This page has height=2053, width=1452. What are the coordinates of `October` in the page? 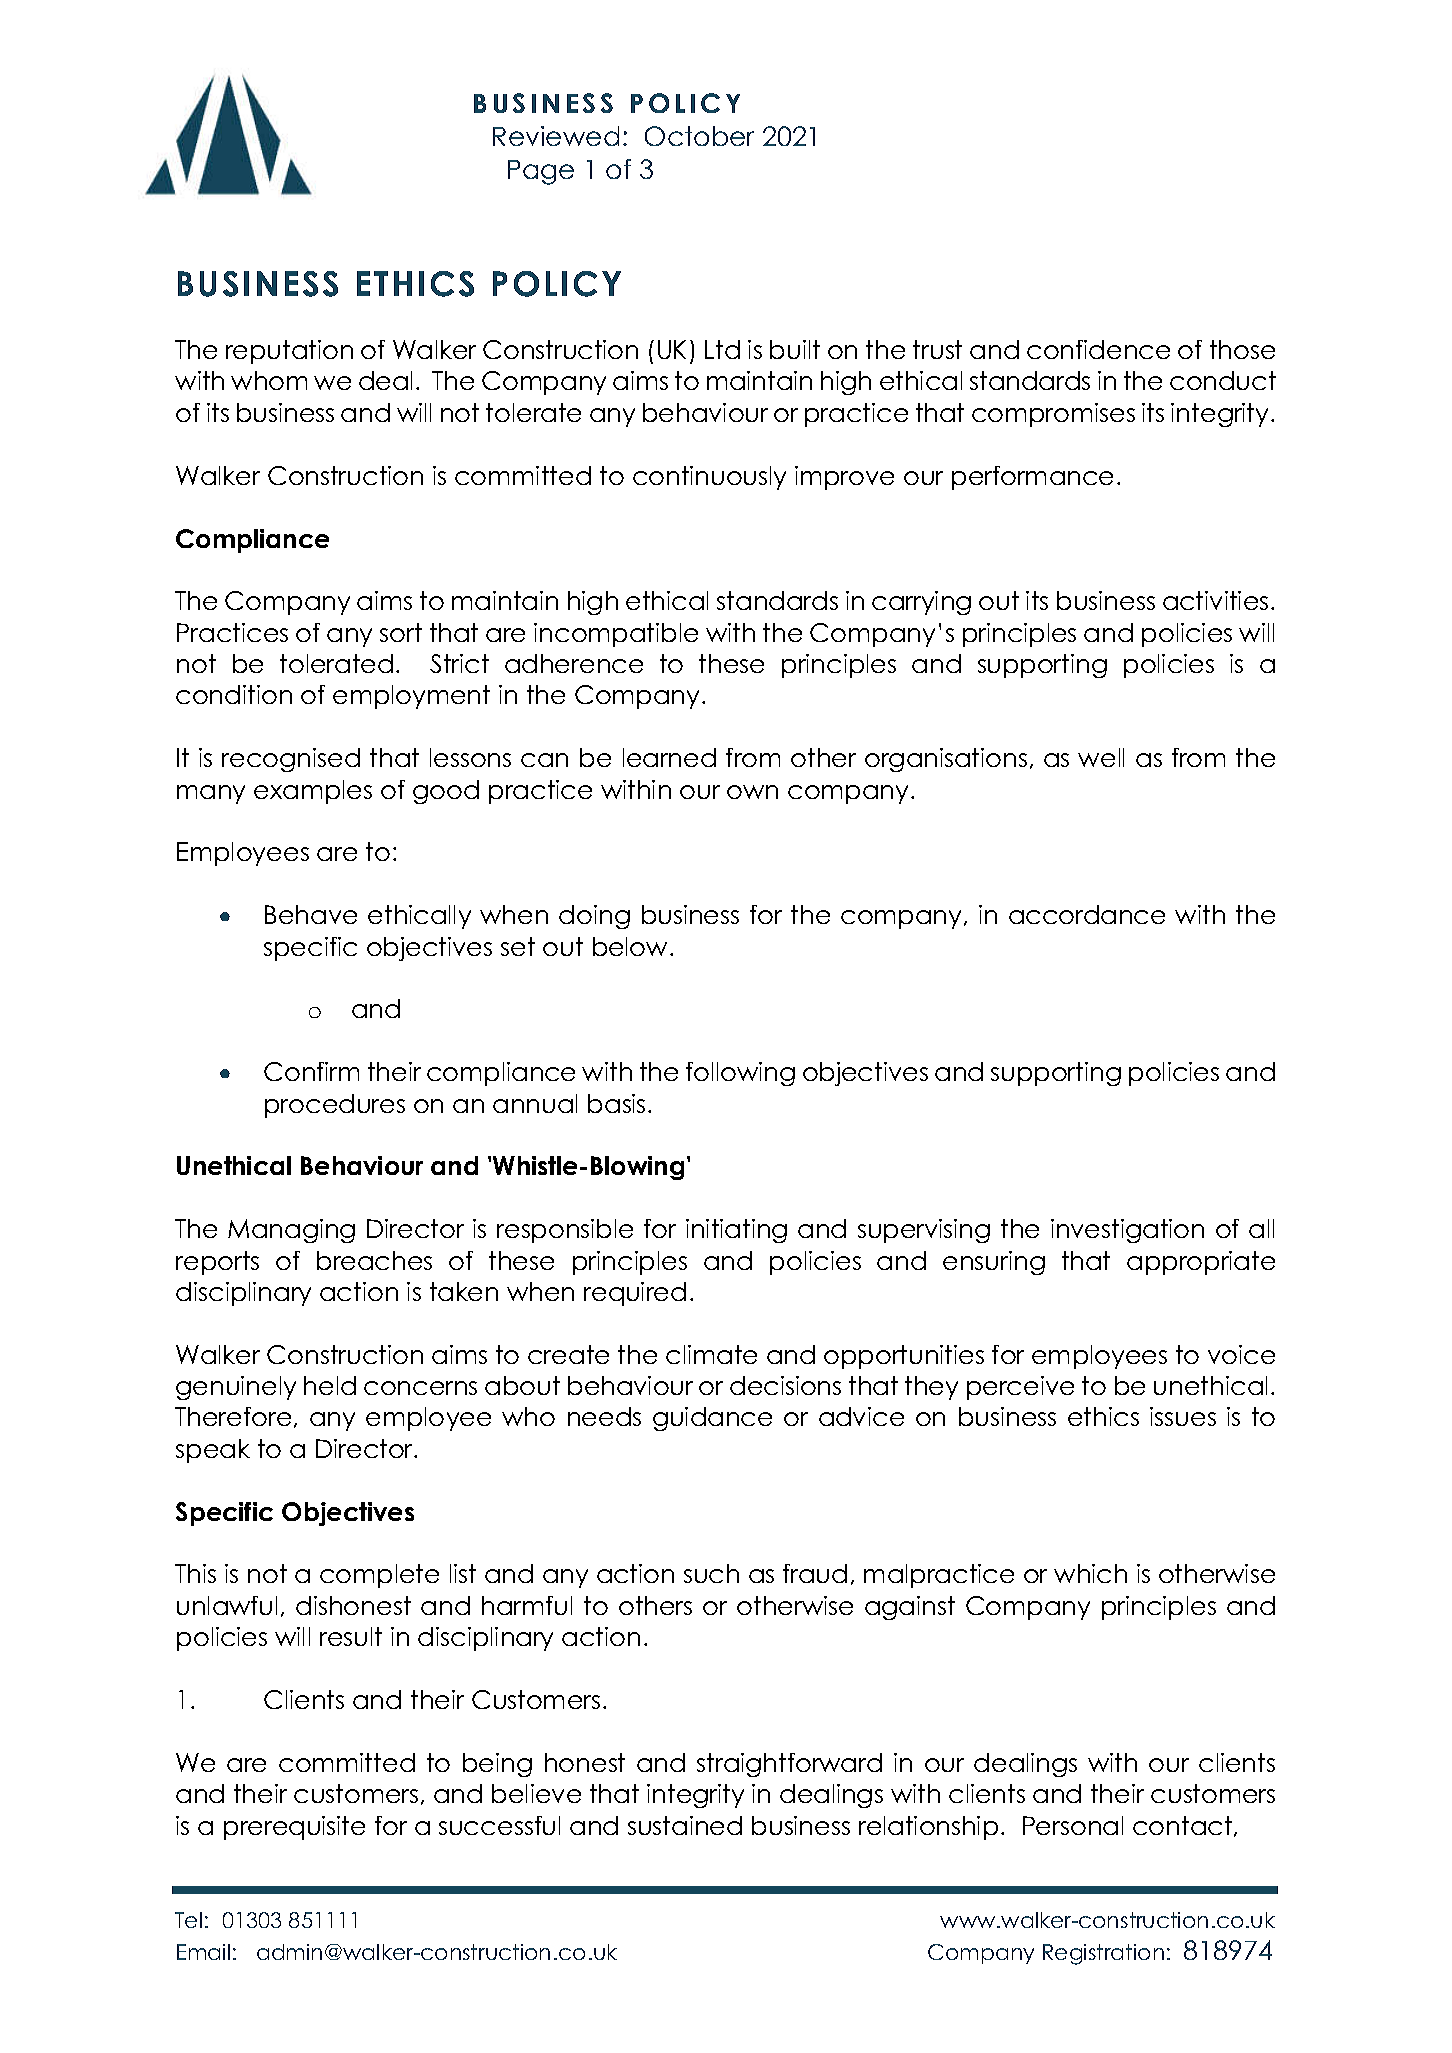 It's located at (699, 136).
